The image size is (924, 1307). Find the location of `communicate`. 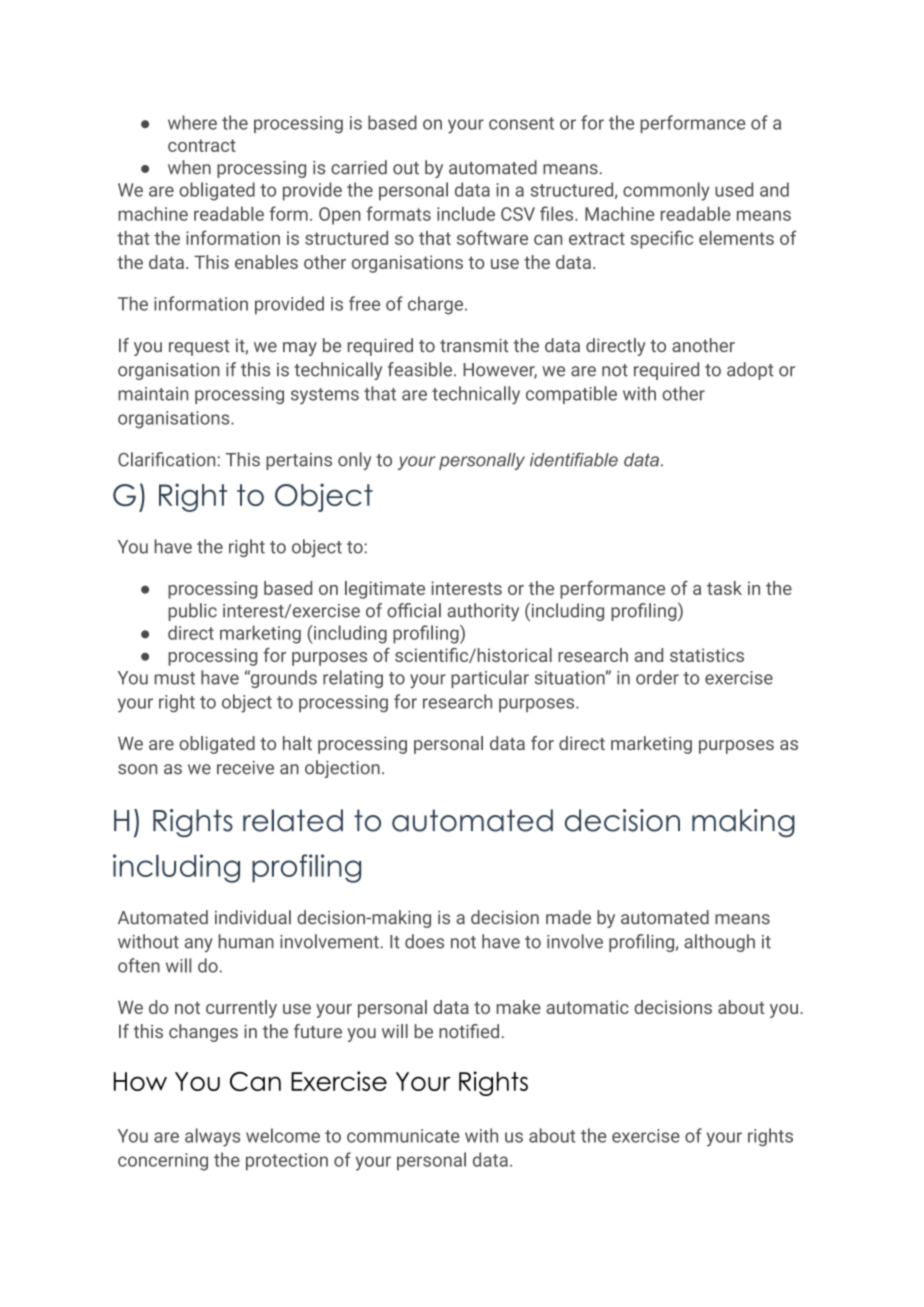

communicate is located at coordinates (403, 1136).
